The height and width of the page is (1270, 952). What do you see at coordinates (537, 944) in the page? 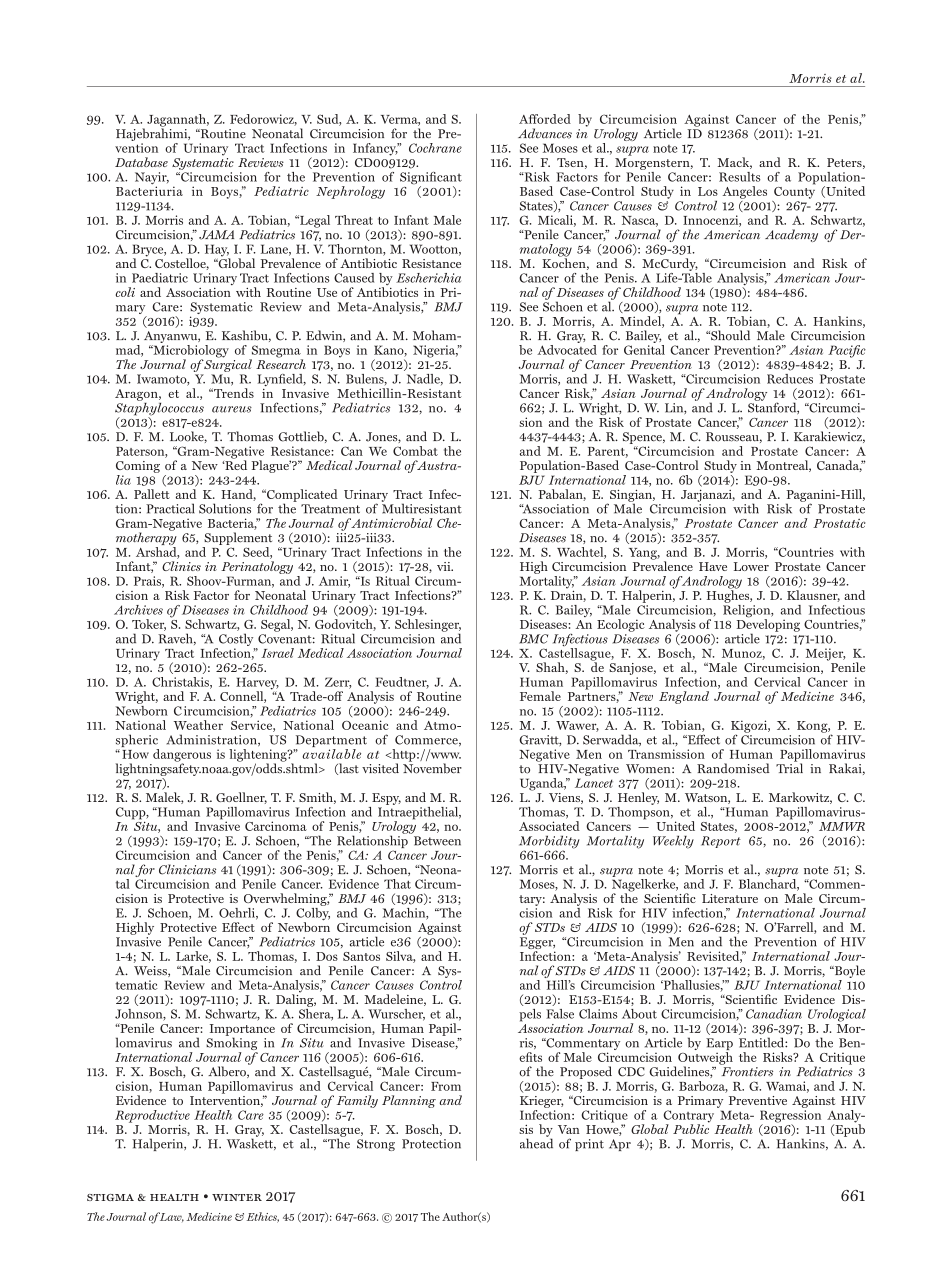
I see `Egger` at bounding box center [537, 944].
